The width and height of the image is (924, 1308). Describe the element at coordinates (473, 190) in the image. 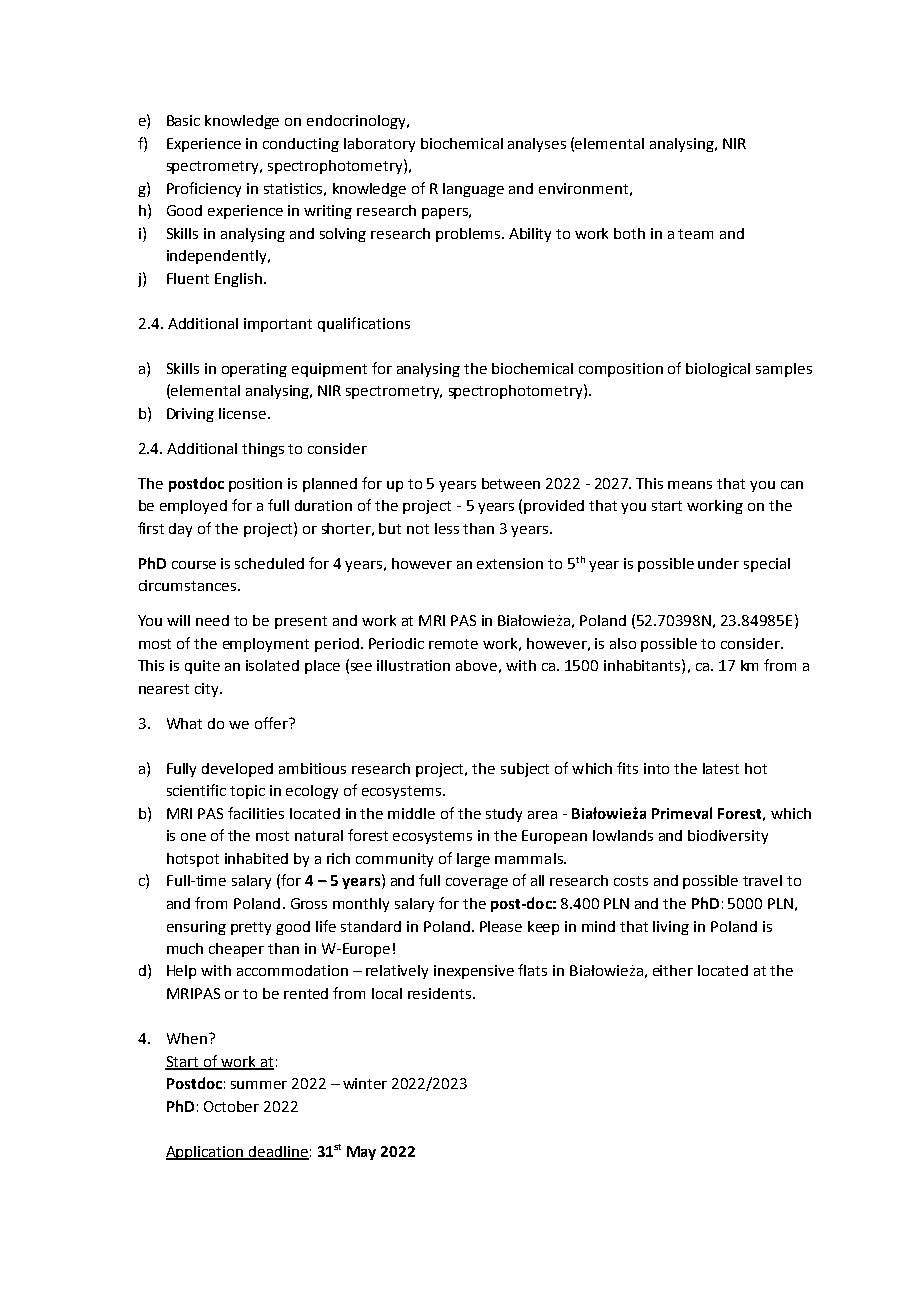

I see `language` at that location.
